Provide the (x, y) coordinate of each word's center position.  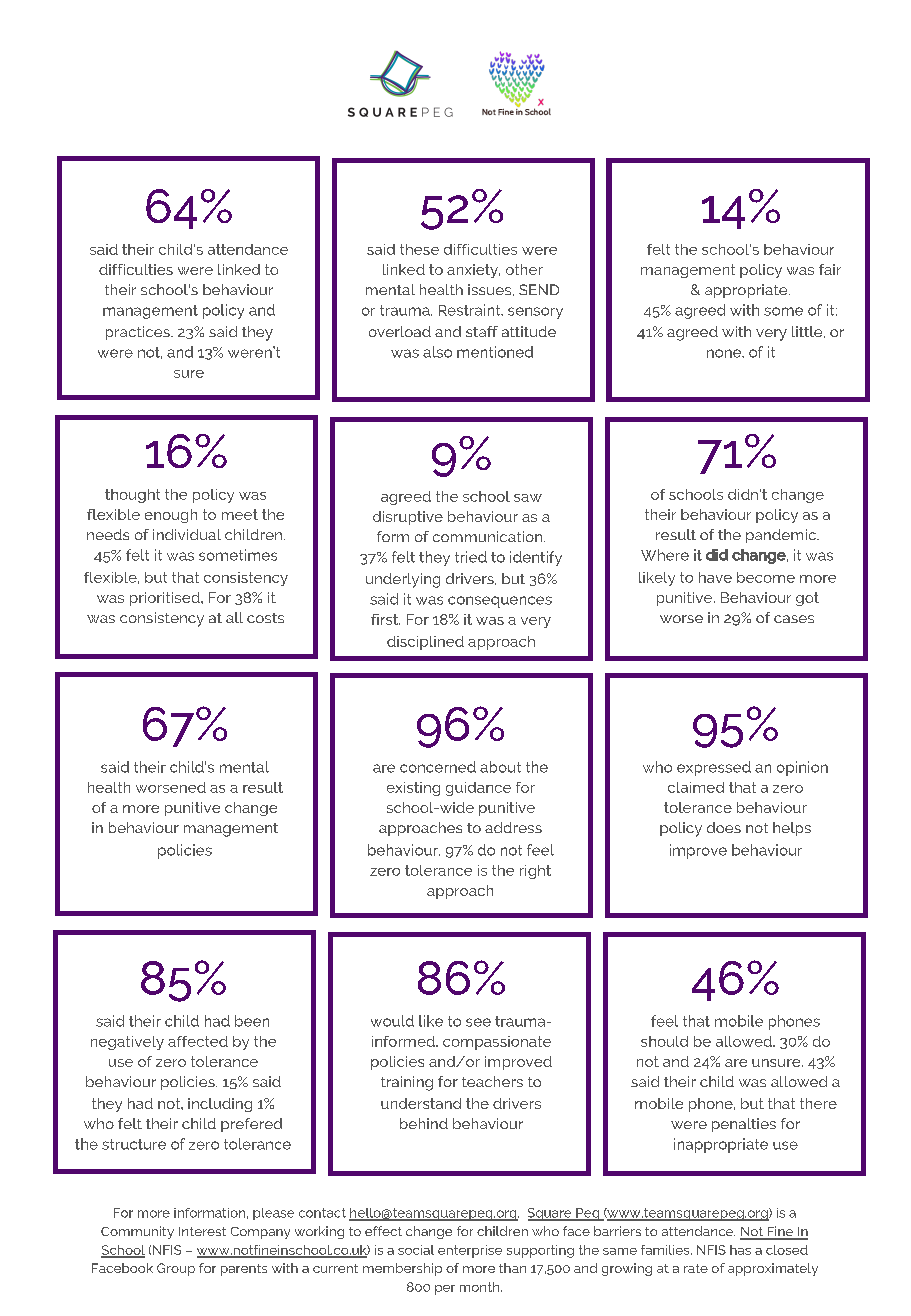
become (766, 577)
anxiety (473, 271)
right (535, 872)
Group (176, 1269)
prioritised (166, 599)
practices (139, 333)
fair (830, 269)
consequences (500, 602)
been (252, 1021)
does (724, 827)
